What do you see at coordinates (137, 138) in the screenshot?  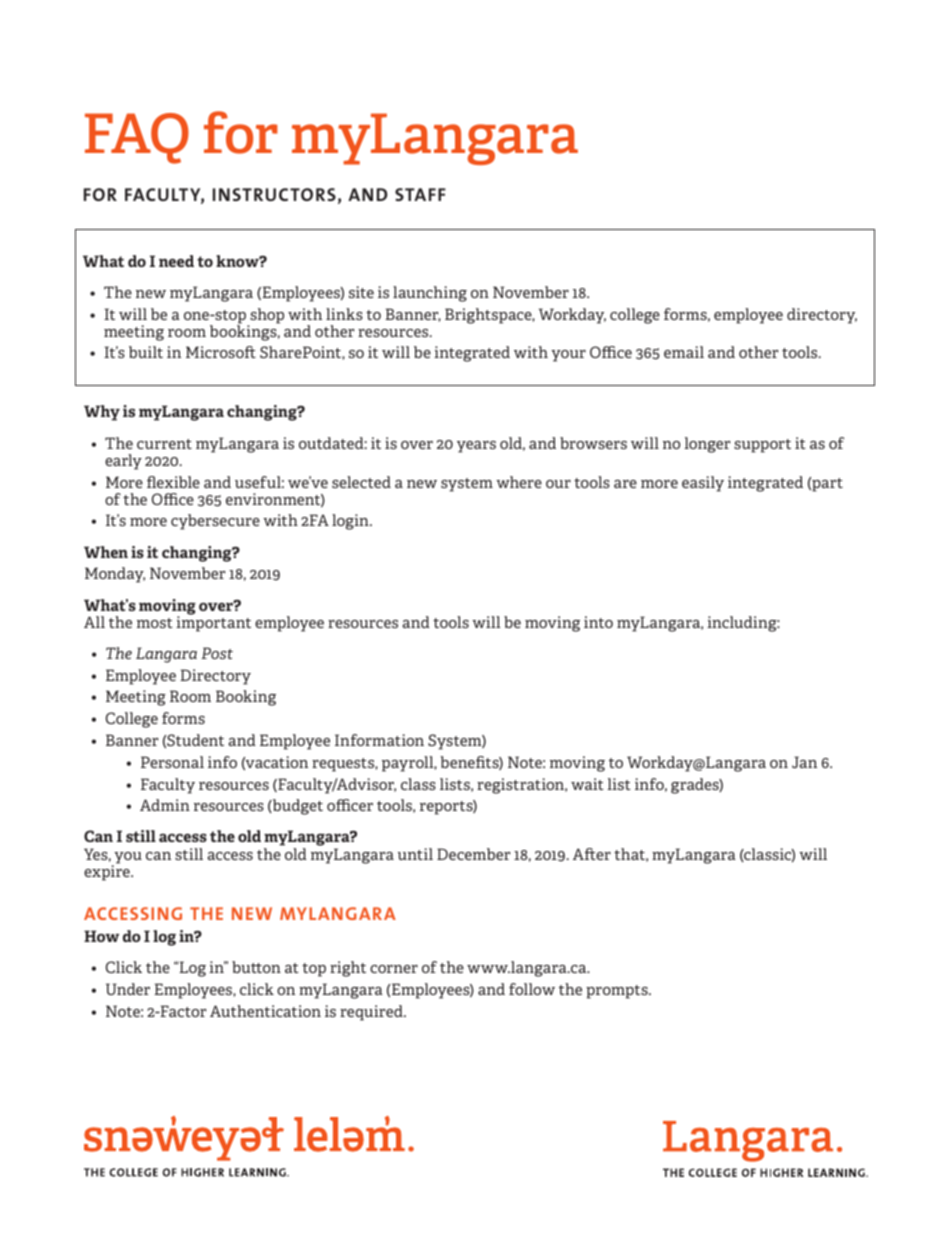 I see `FAQ` at bounding box center [137, 138].
